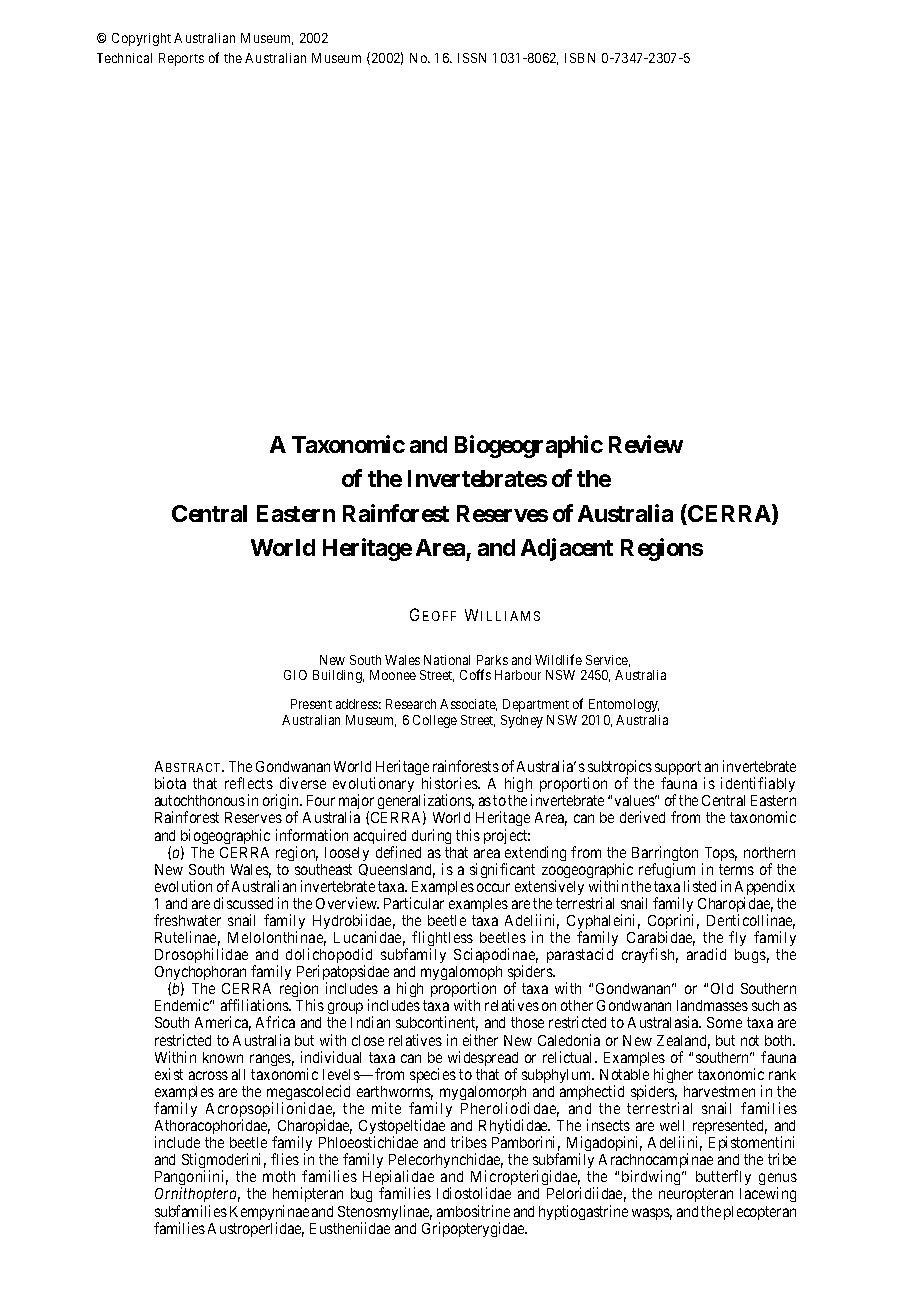 The width and height of the document is (924, 1308). I want to click on ISSN, so click(472, 58).
